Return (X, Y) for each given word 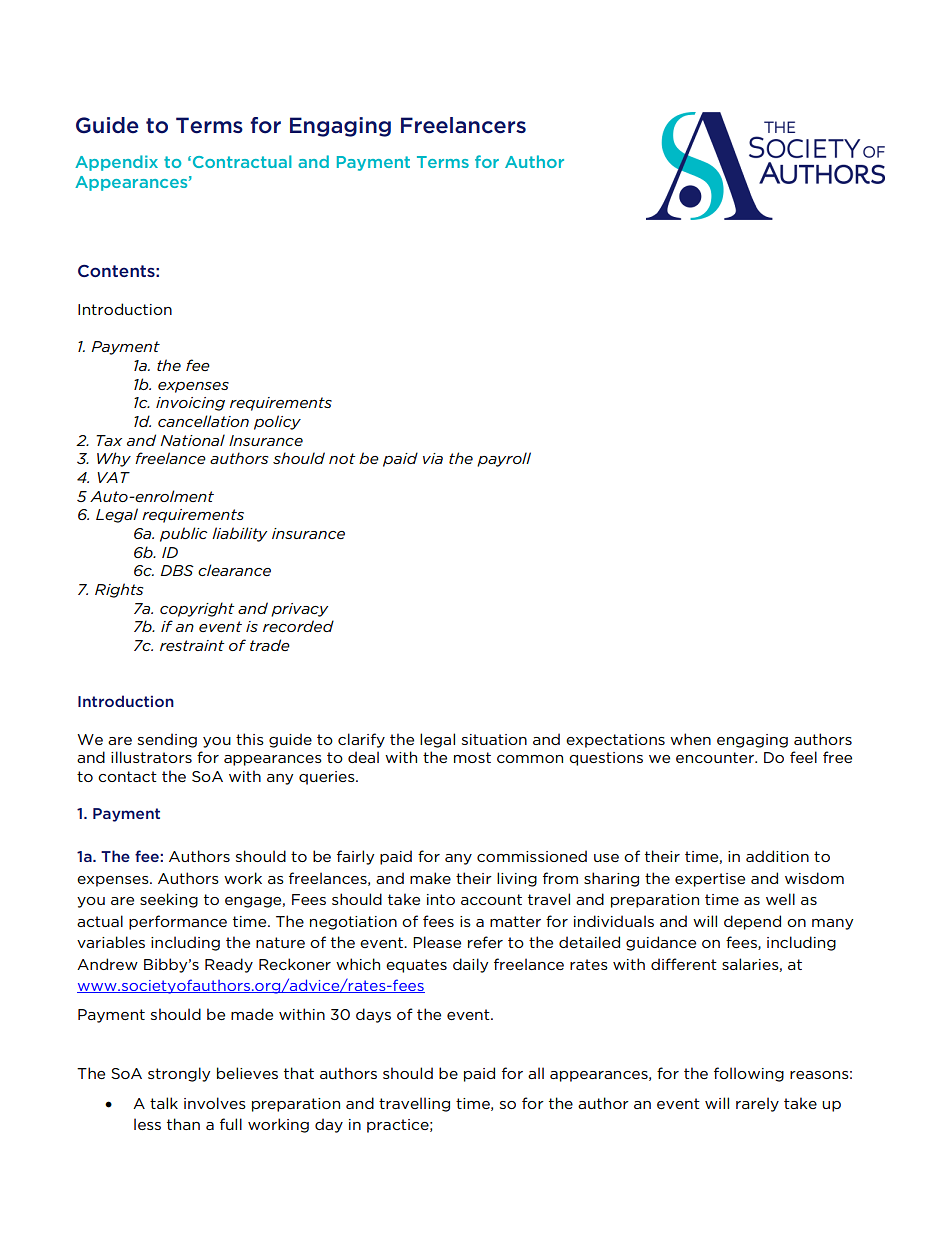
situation (494, 739)
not (342, 458)
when (690, 739)
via (433, 458)
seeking (169, 900)
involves (215, 1103)
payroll (504, 459)
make (430, 878)
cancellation (203, 421)
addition (777, 856)
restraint (192, 645)
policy (277, 422)
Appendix (116, 163)
